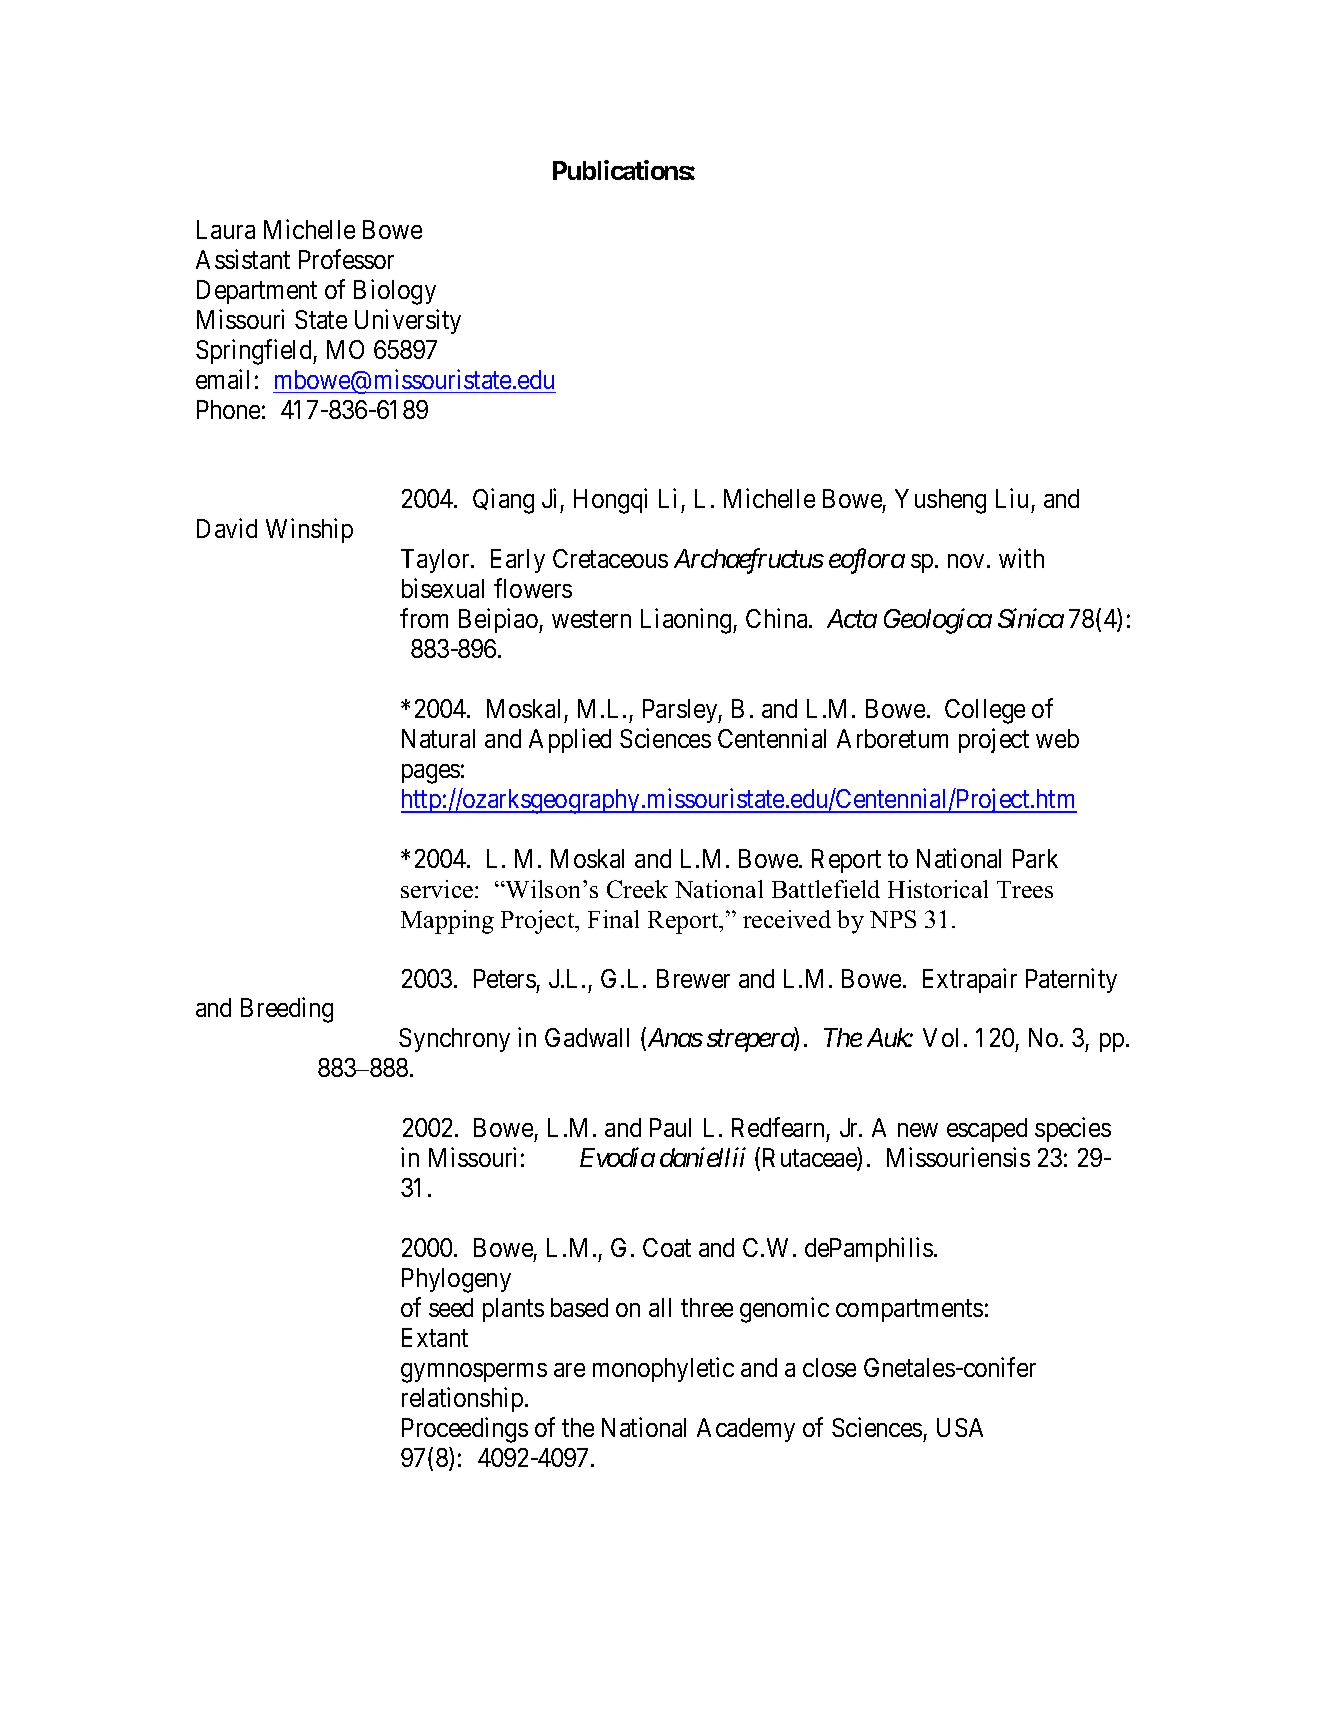 The height and width of the image is (1718, 1328). I want to click on University, so click(408, 321).
